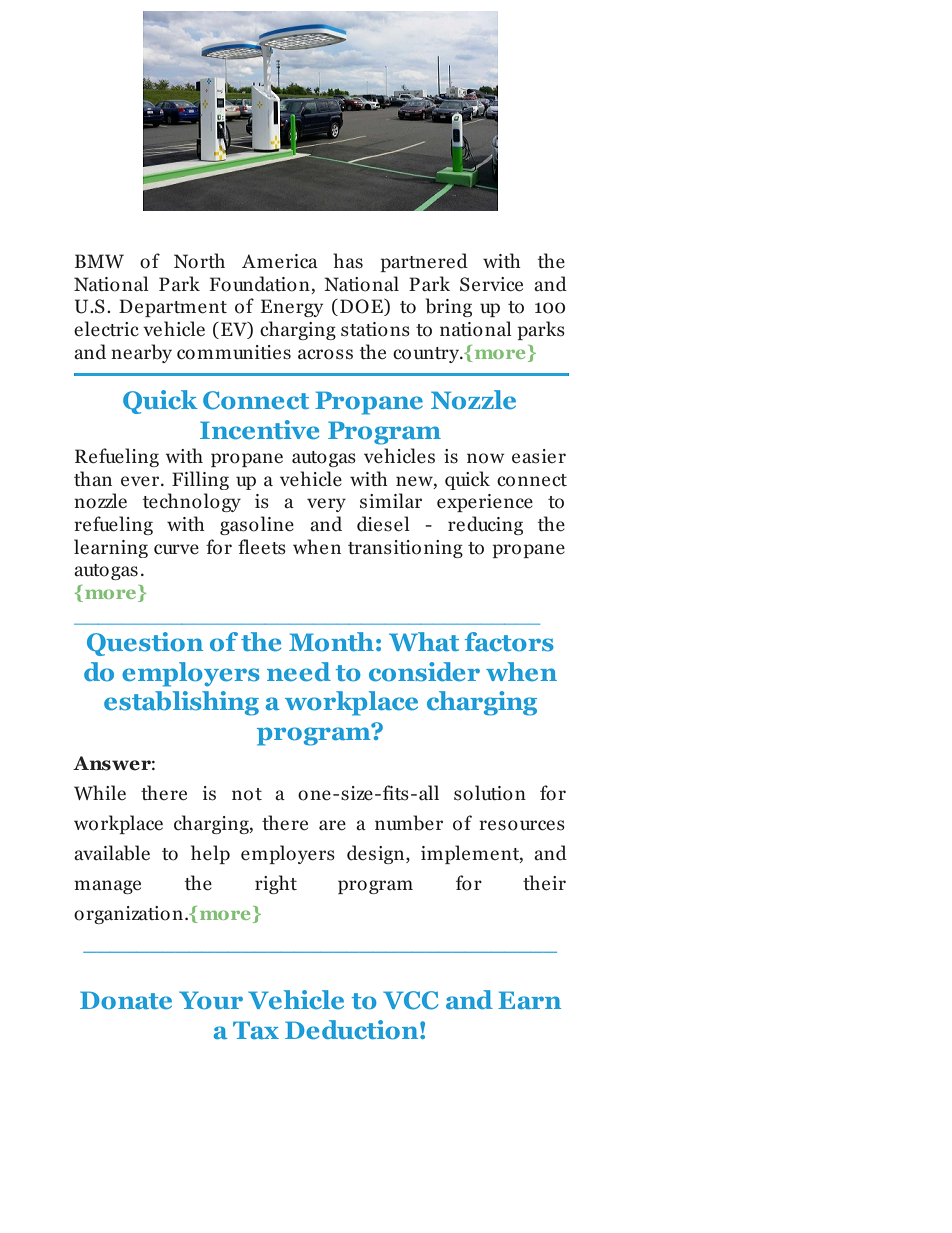  I want to click on are, so click(332, 825).
